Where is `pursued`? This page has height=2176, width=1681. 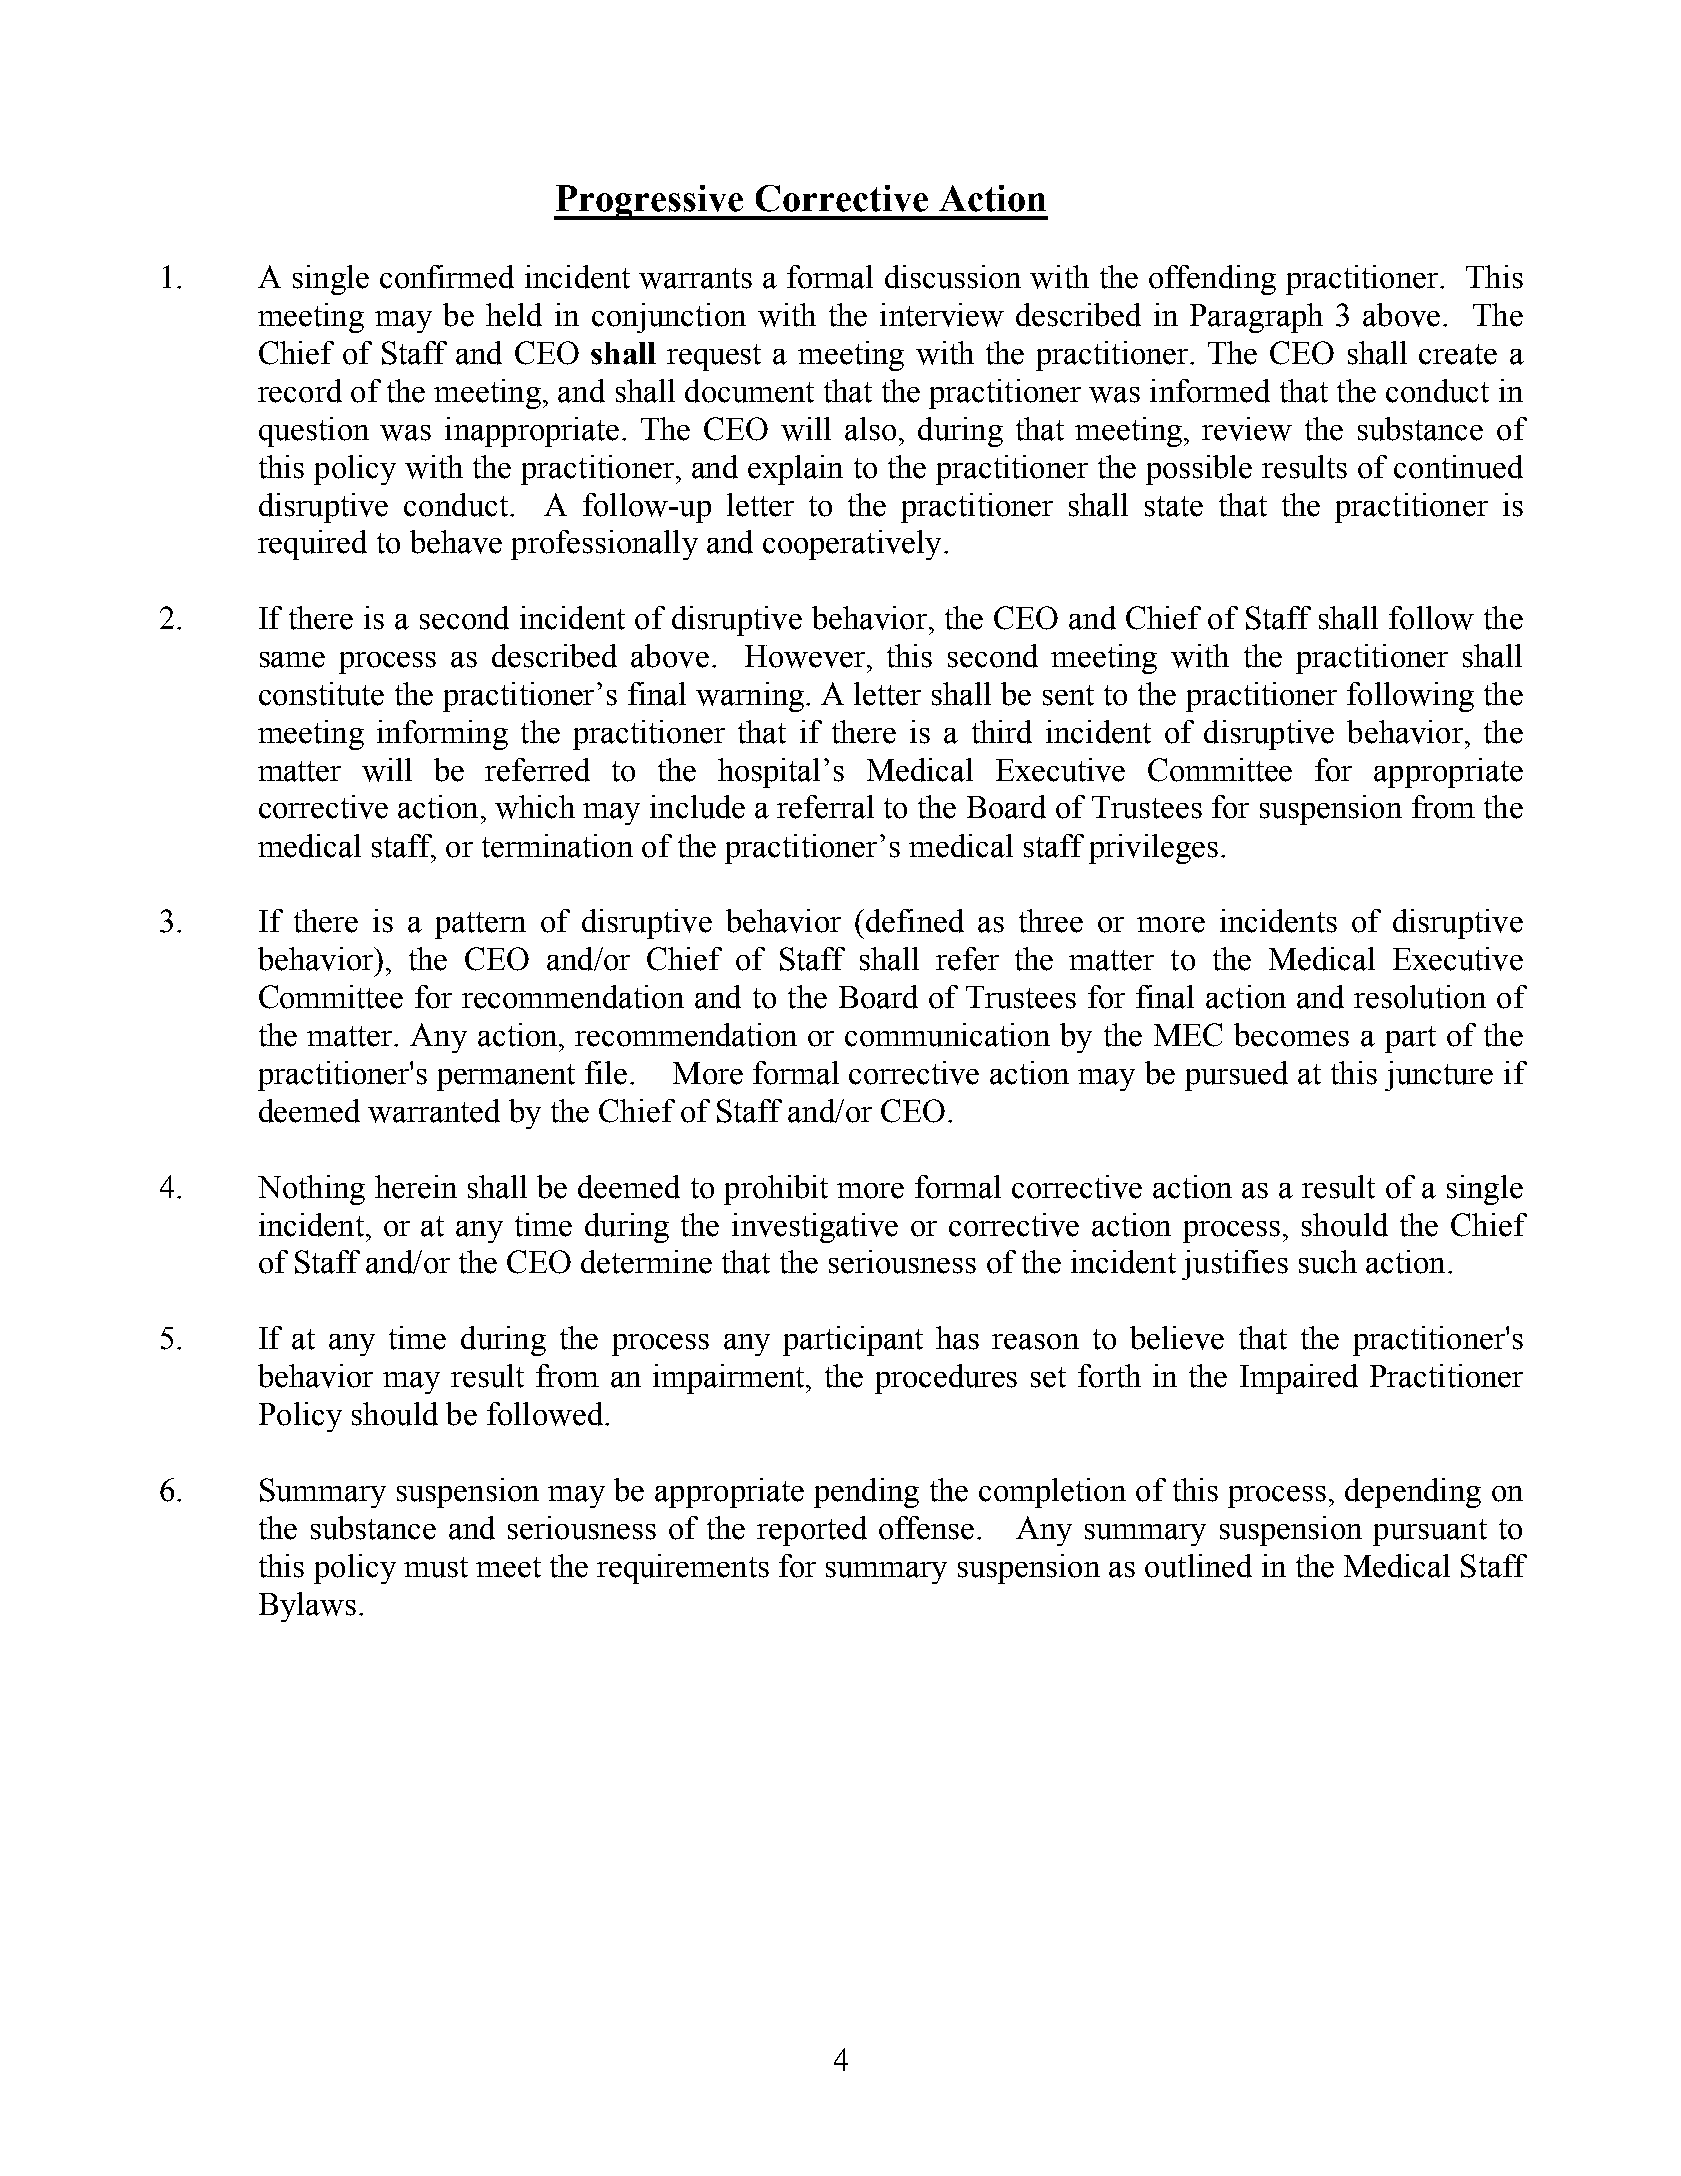 pursued is located at coordinates (1236, 1076).
